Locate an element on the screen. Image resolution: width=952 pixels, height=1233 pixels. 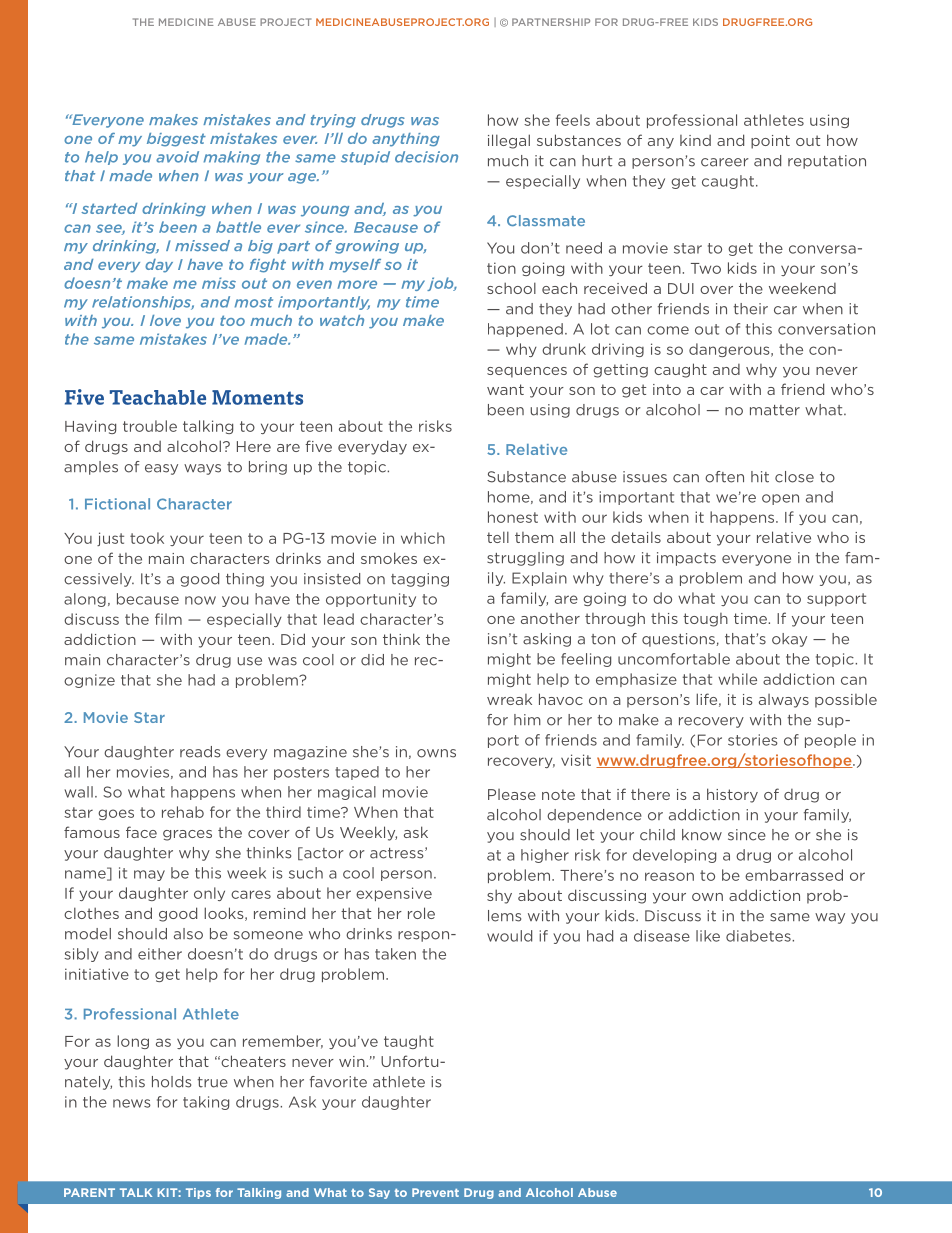
film is located at coordinates (168, 619).
